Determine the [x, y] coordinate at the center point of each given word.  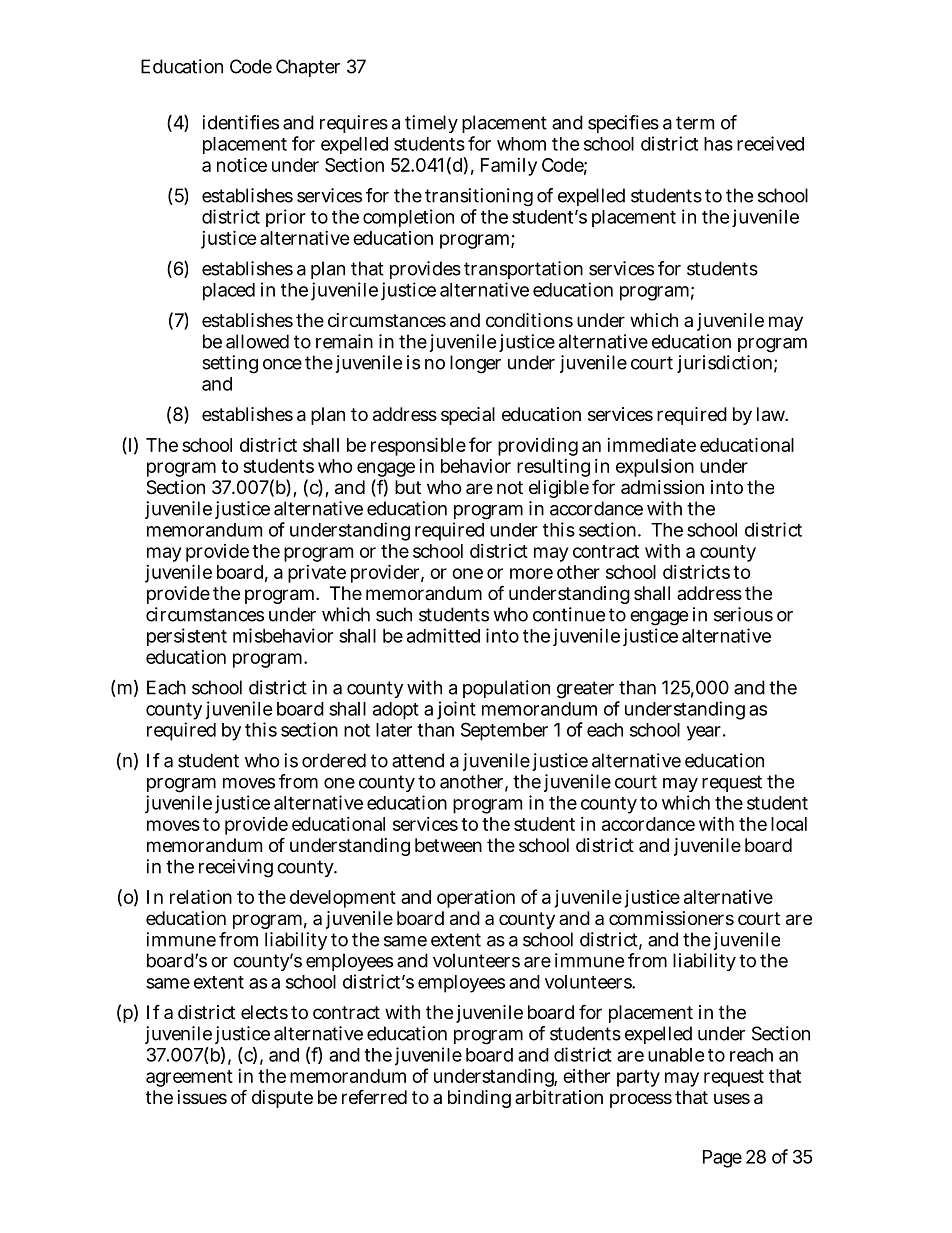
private [317, 574]
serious [743, 614]
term [695, 123]
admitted [443, 635]
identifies [241, 122]
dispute [282, 1099]
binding [479, 1099]
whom [521, 144]
